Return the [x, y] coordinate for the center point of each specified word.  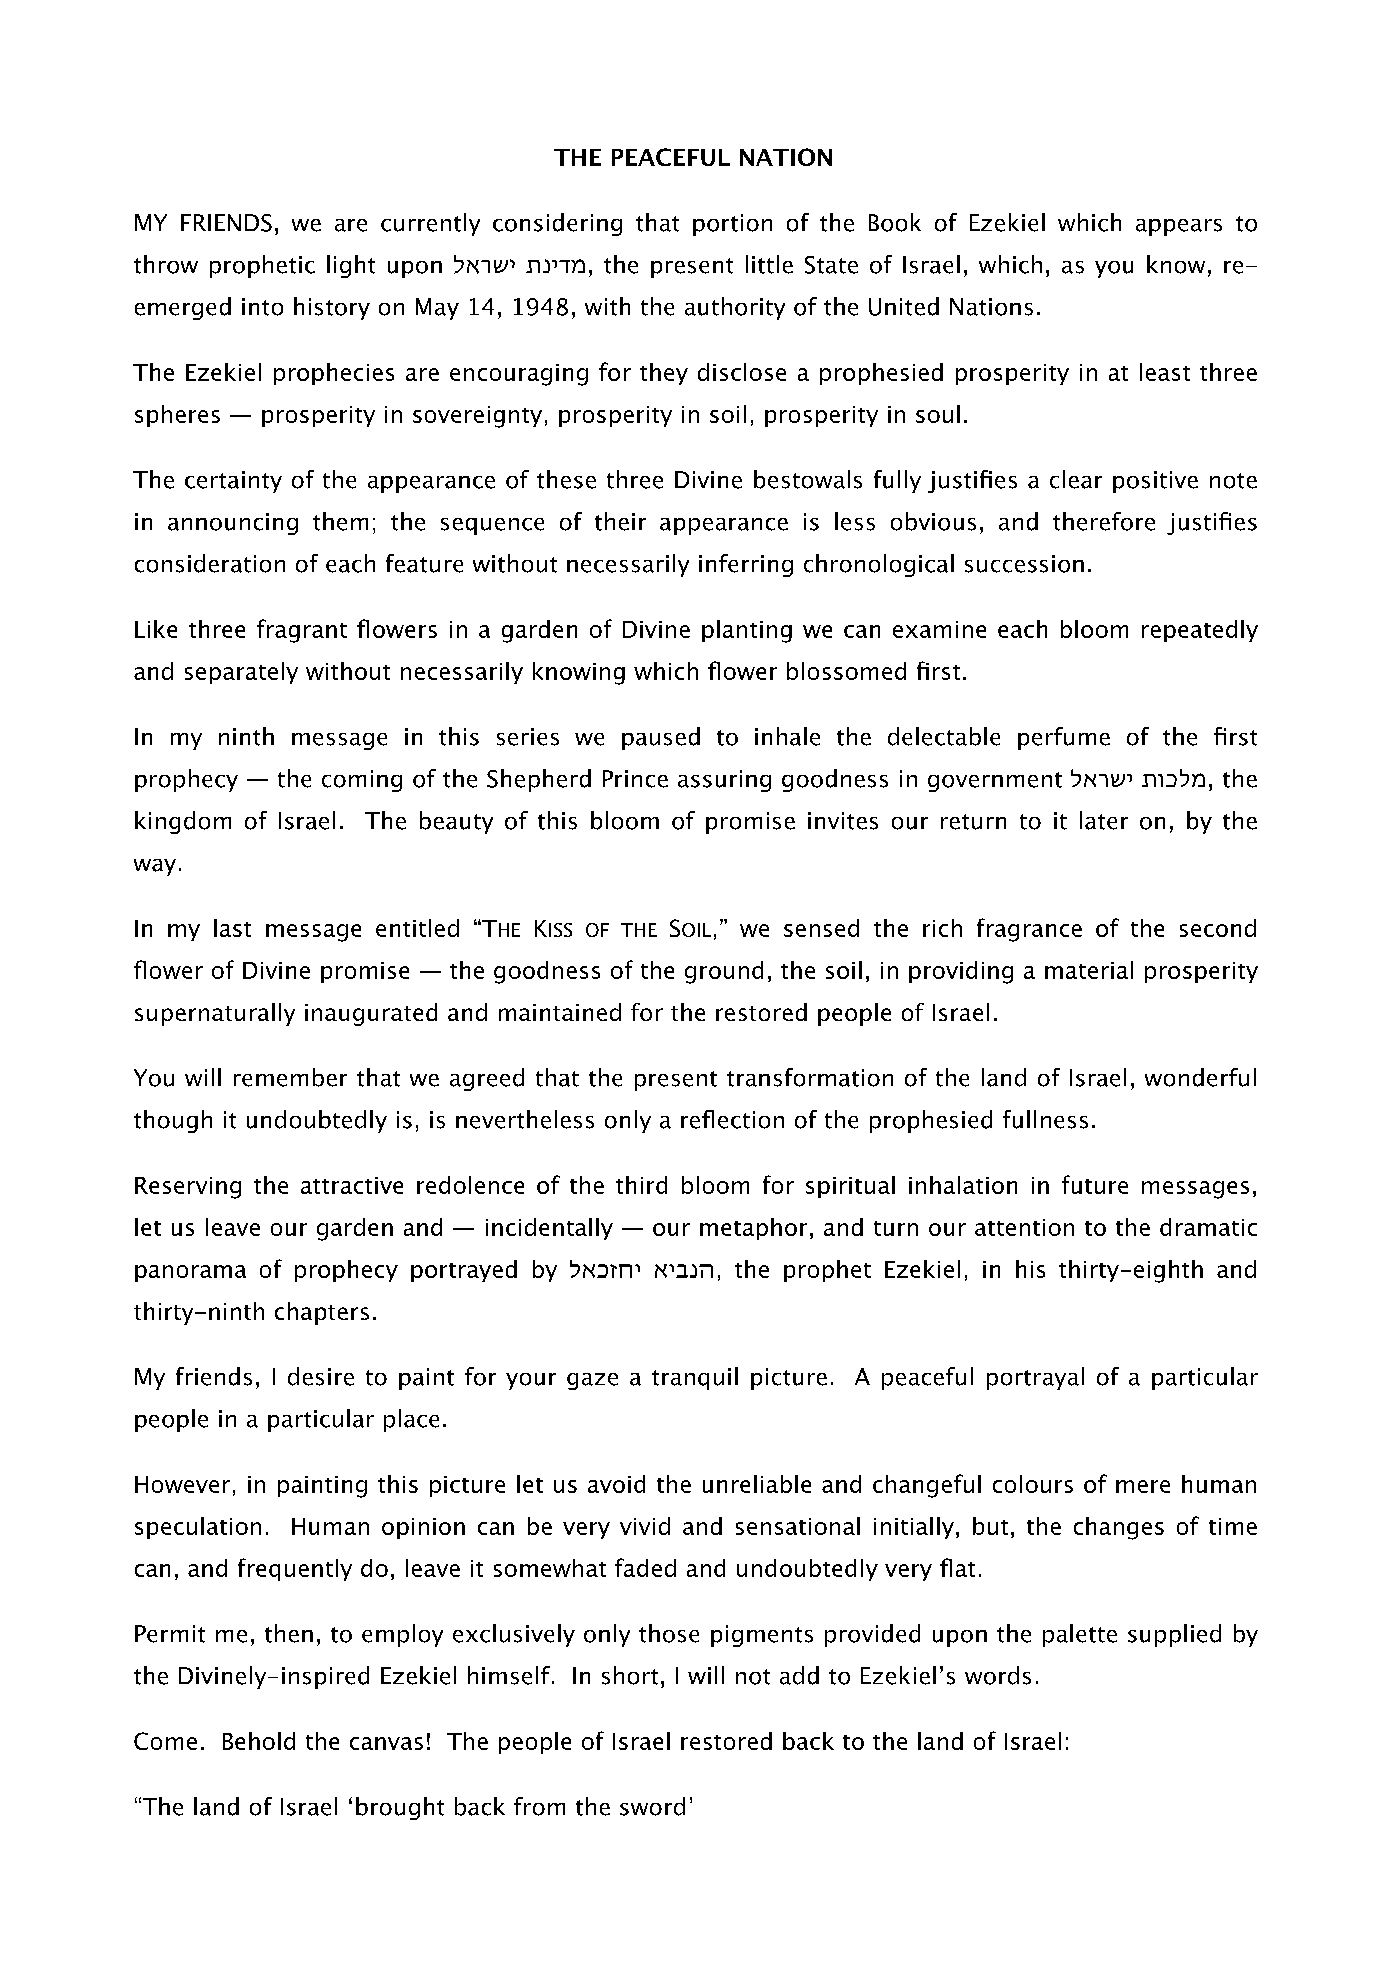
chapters [322, 1313]
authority [735, 308]
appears [1179, 227]
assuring [724, 781]
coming [362, 781]
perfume [1064, 738]
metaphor [753, 1229]
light [351, 266]
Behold [259, 1741]
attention [1024, 1227]
